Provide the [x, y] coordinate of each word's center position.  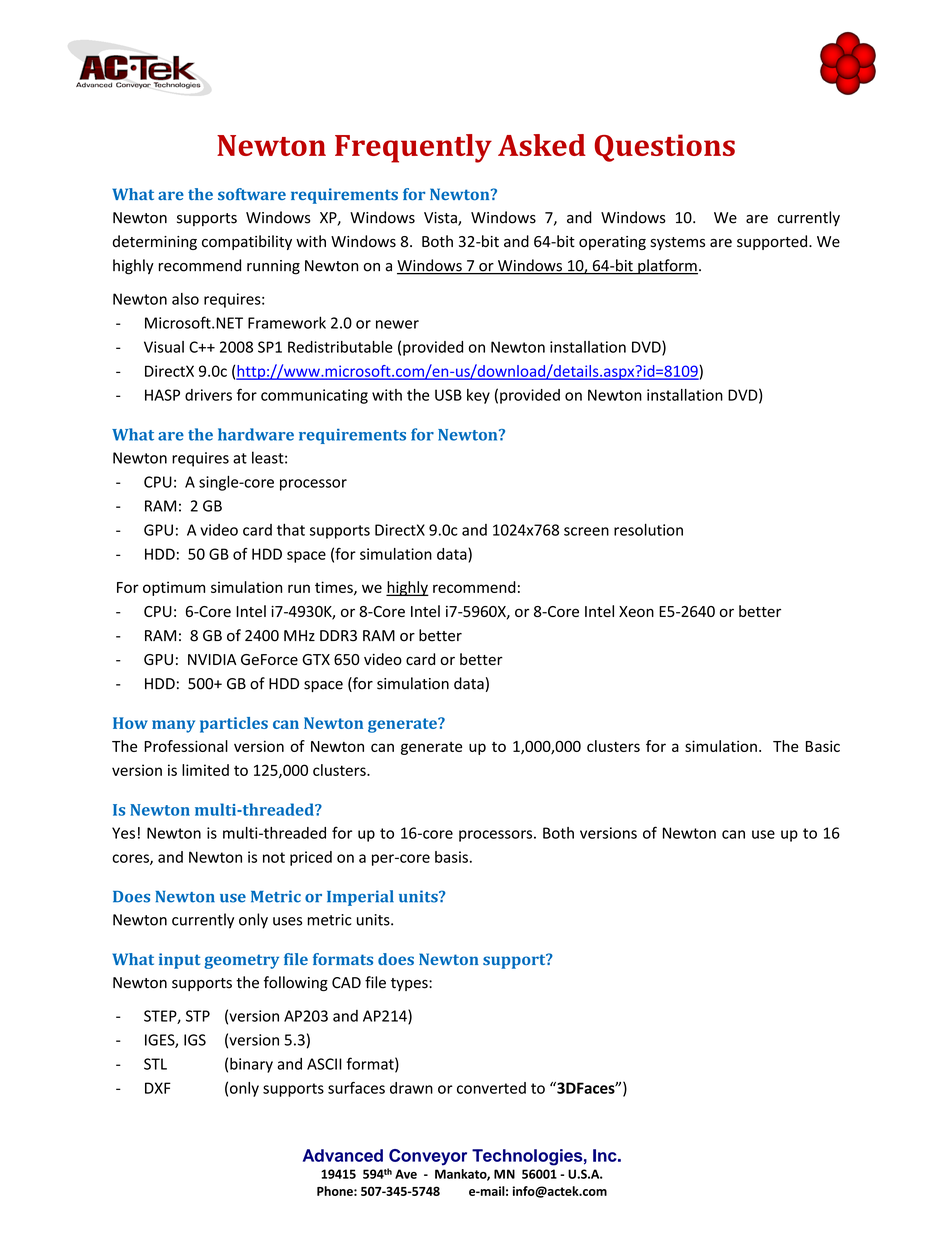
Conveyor [428, 1157]
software [252, 194]
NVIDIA [212, 659]
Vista [441, 219]
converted [491, 1088]
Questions [664, 148]
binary [251, 1065]
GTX [316, 659]
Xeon [636, 611]
